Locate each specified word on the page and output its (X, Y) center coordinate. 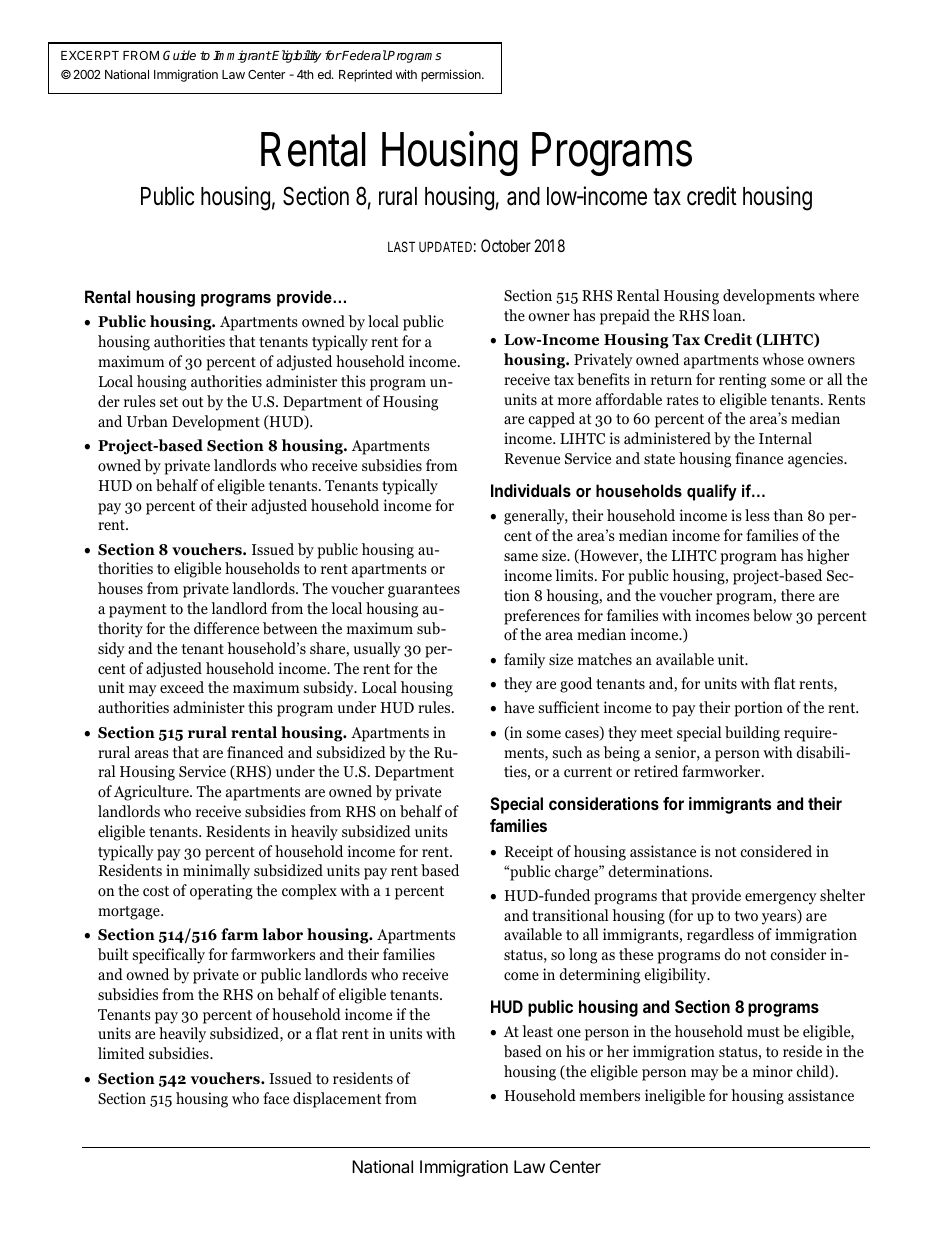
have (519, 707)
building (752, 734)
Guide (179, 55)
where (839, 295)
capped (551, 420)
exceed (182, 687)
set (169, 402)
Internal (785, 438)
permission (452, 75)
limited (121, 1053)
